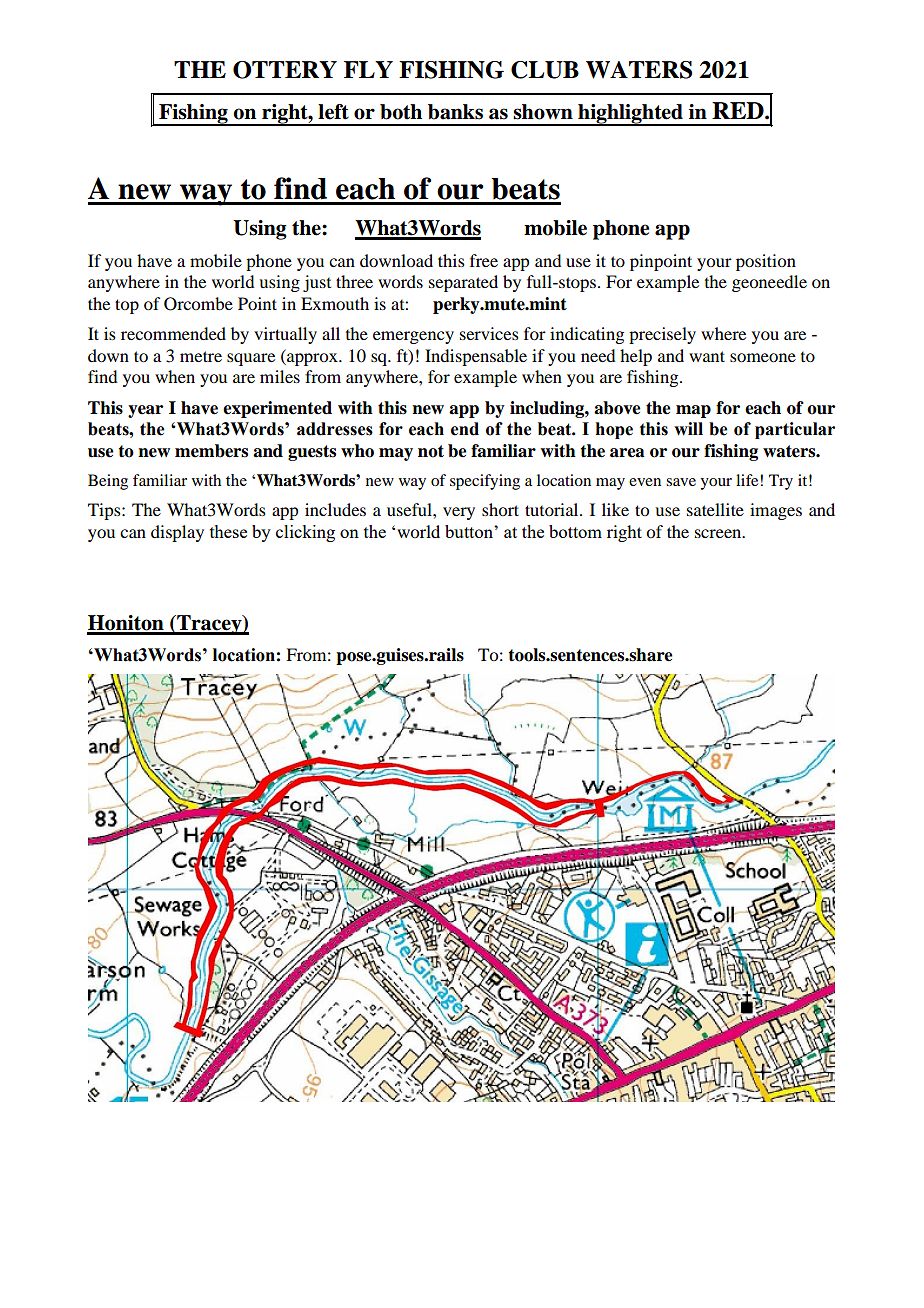 The image size is (924, 1308). Describe the element at coordinates (662, 335) in the screenshot. I see `precisely` at that location.
